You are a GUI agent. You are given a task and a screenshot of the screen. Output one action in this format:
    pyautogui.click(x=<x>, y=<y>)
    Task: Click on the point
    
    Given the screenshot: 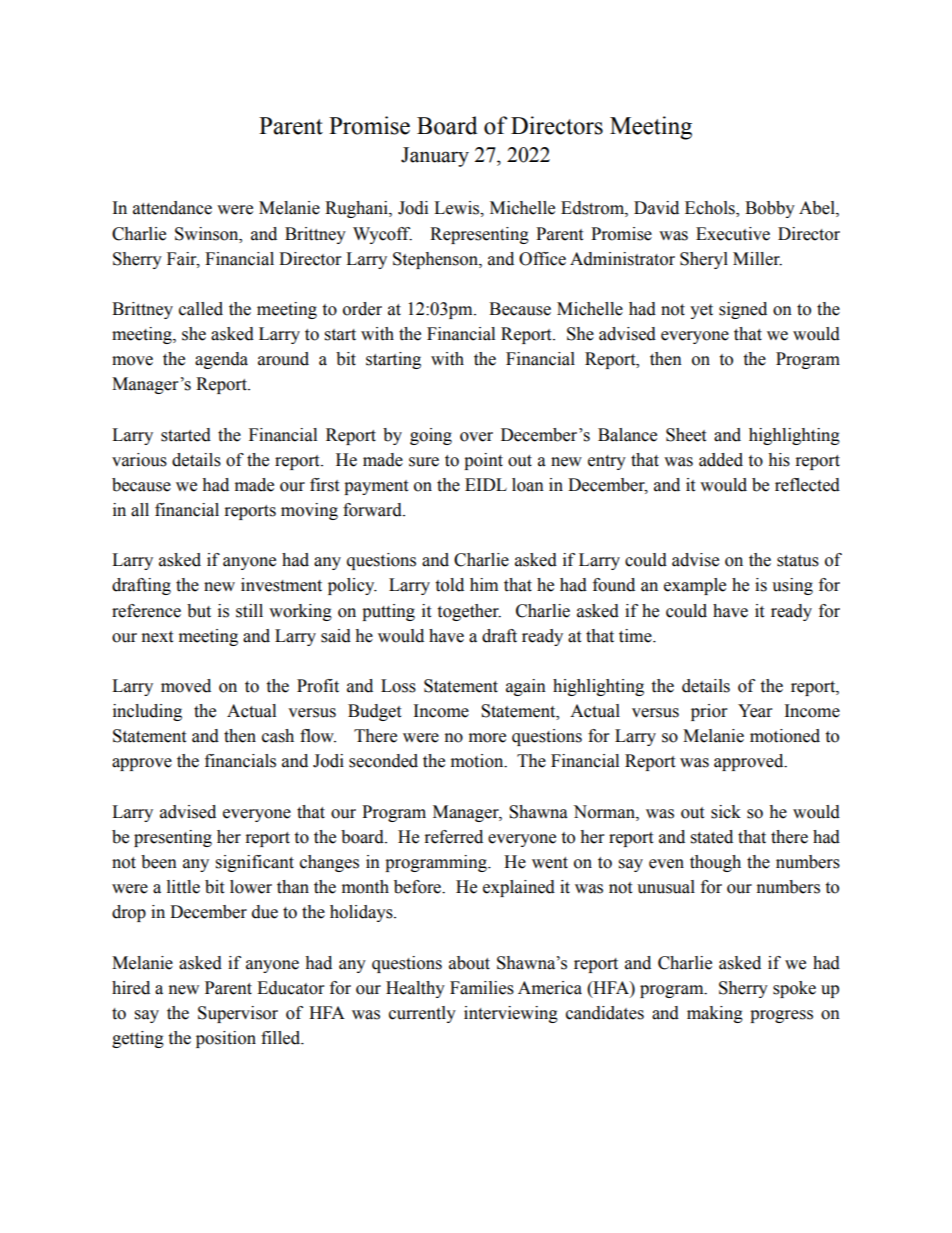 What is the action you would take?
    pyautogui.click(x=483, y=461)
